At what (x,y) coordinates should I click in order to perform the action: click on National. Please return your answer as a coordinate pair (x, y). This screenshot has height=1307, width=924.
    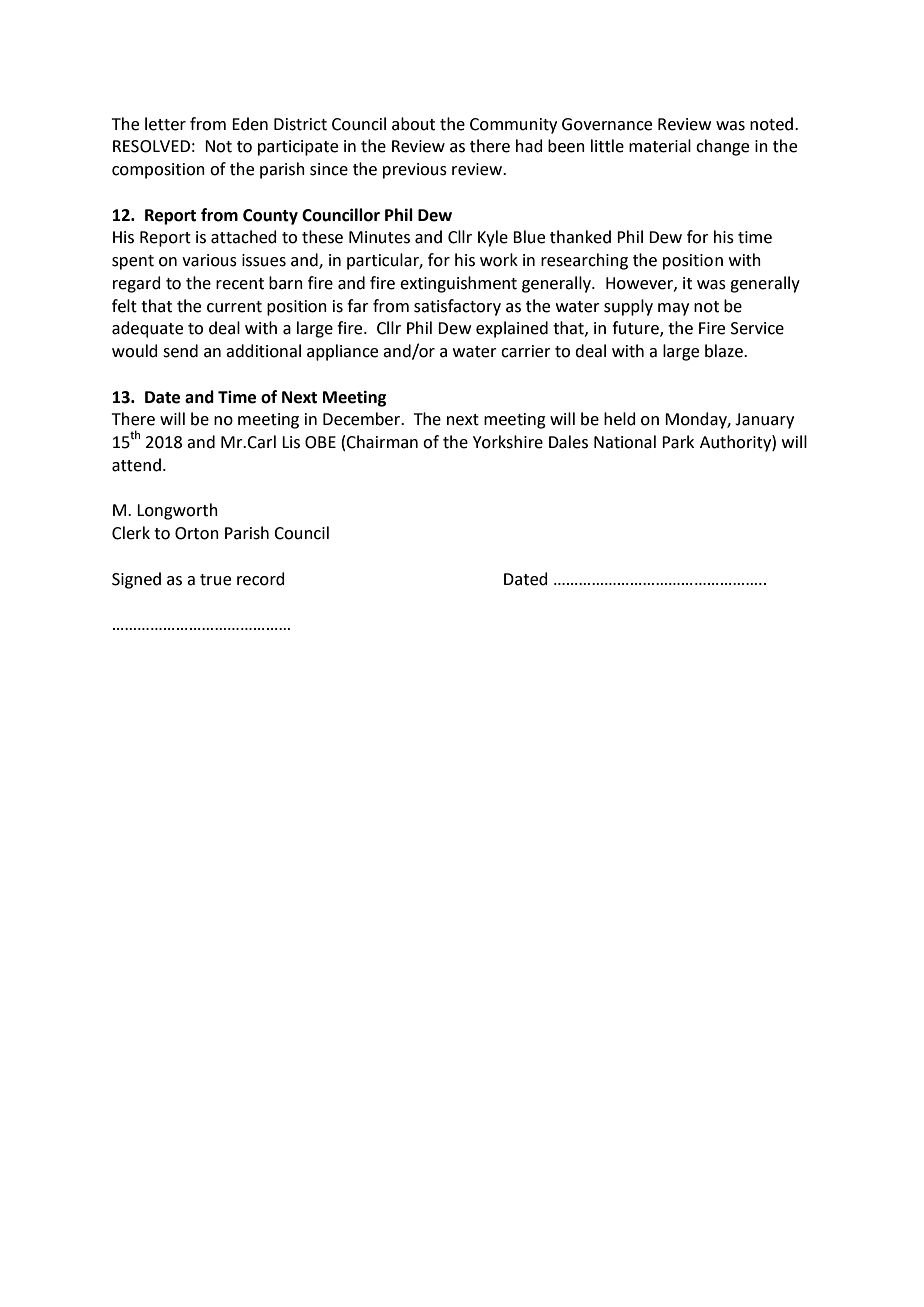
    Looking at the image, I should click on (625, 442).
